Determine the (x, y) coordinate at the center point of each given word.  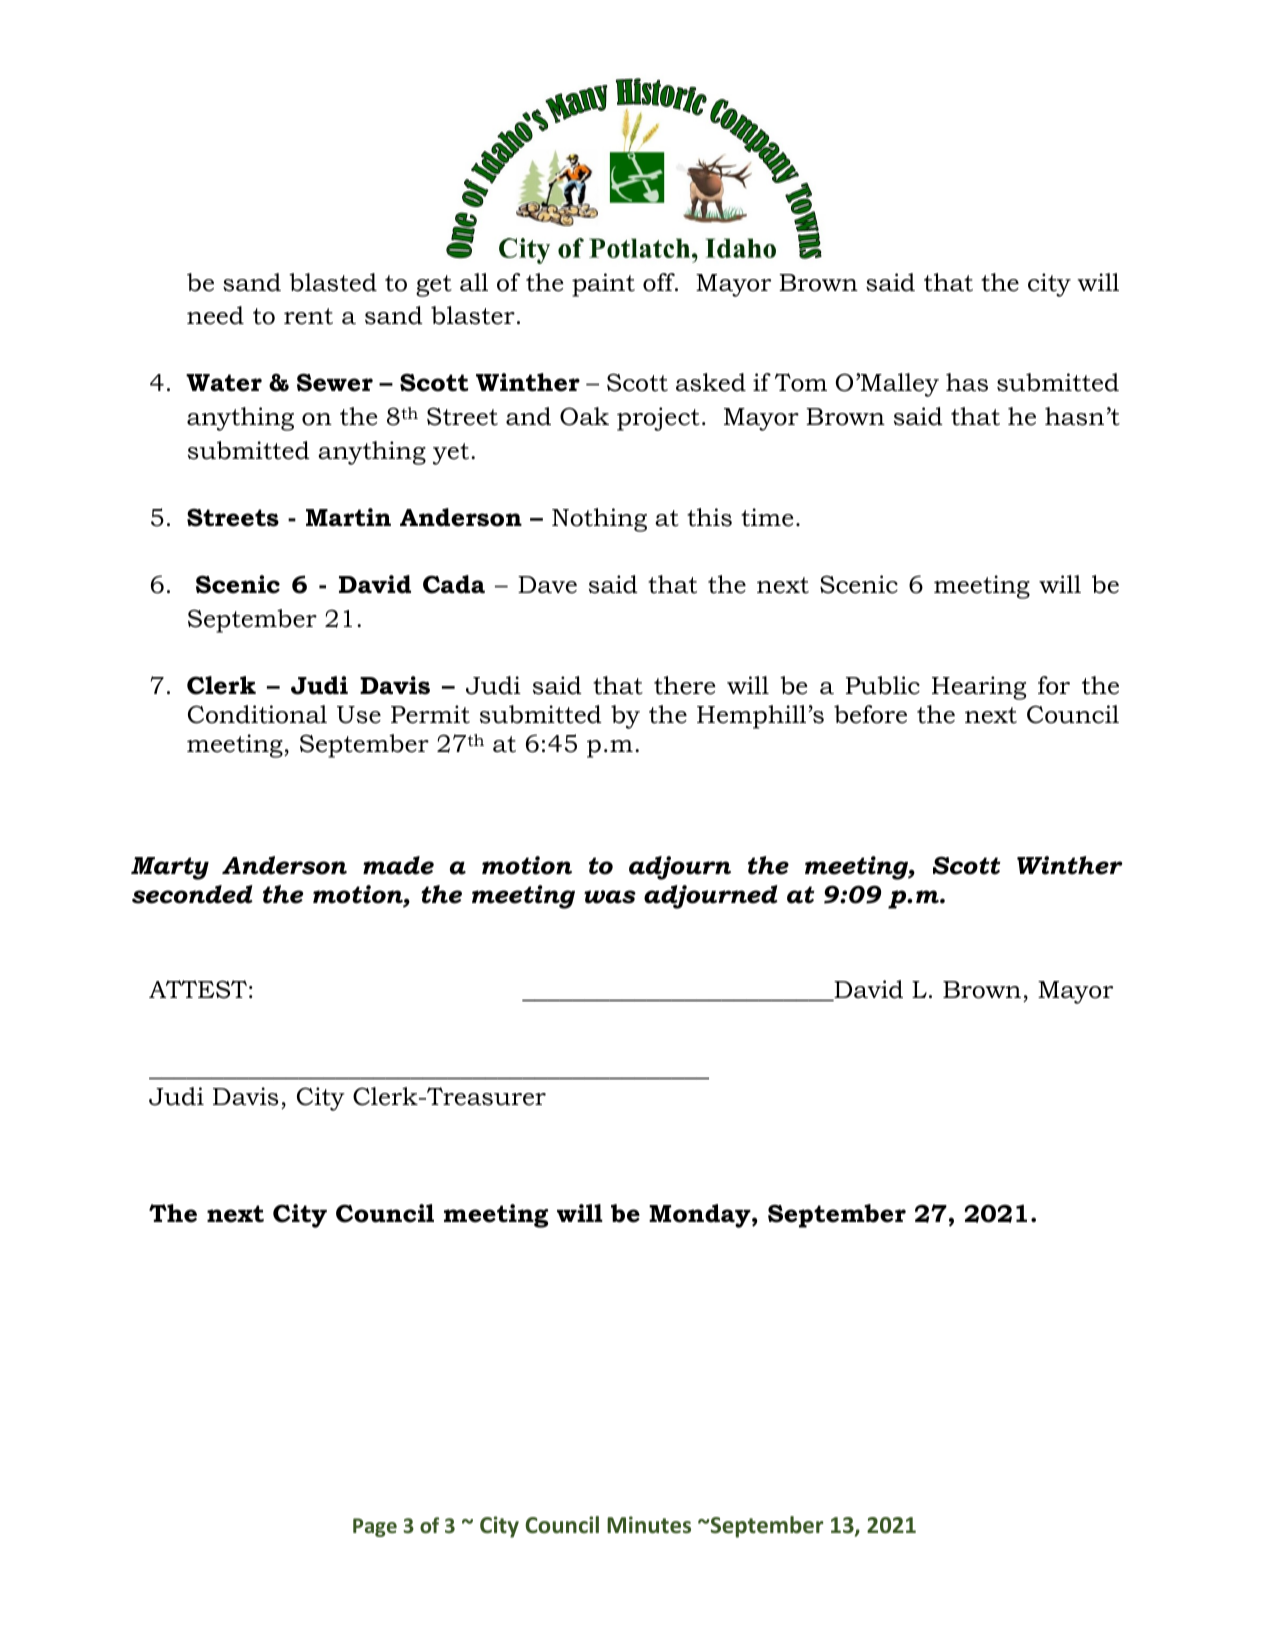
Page (375, 1527)
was (610, 897)
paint (603, 285)
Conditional (257, 714)
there (685, 685)
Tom (801, 382)
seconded (192, 894)
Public (883, 685)
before (870, 714)
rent (308, 316)
